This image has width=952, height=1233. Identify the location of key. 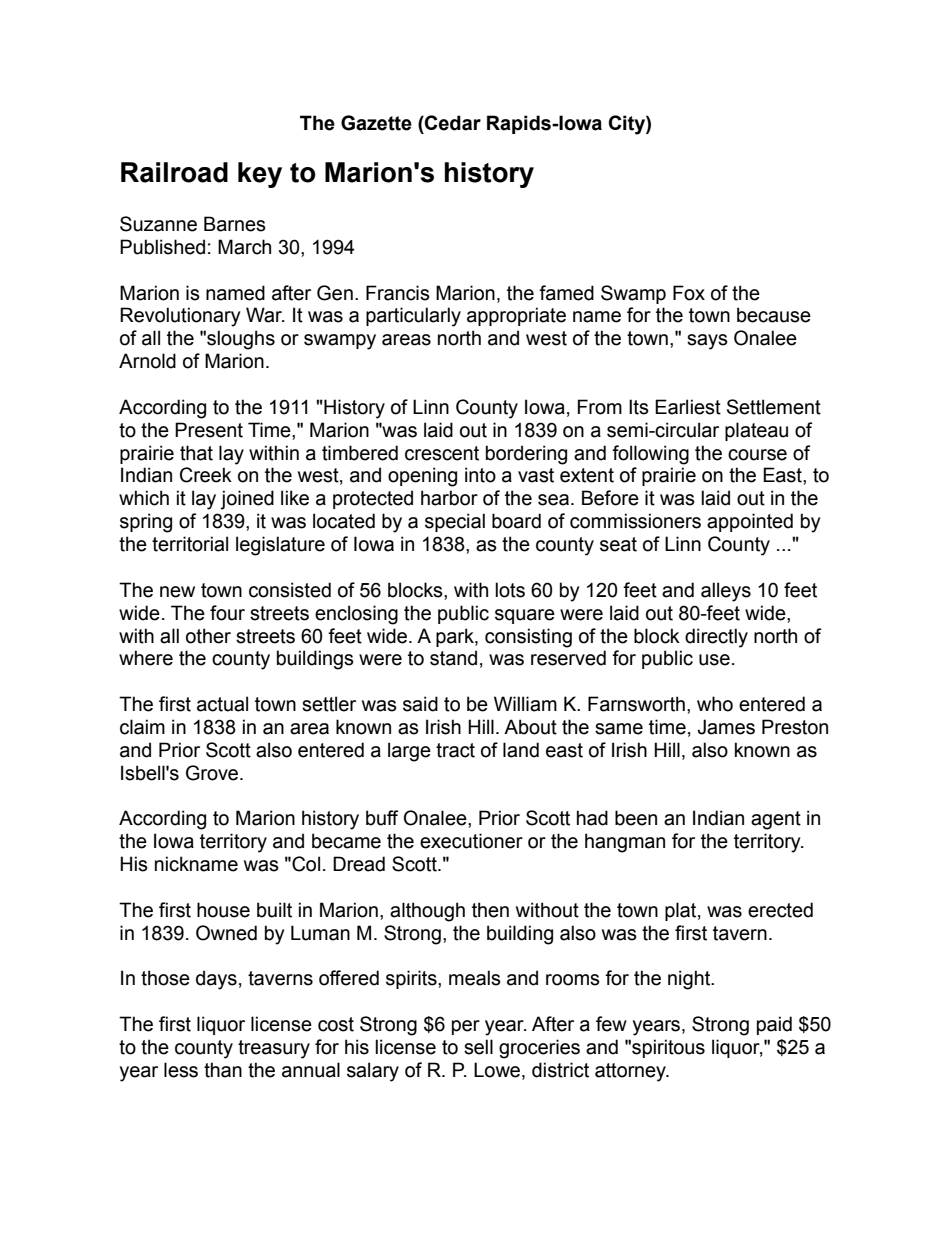
(260, 175).
